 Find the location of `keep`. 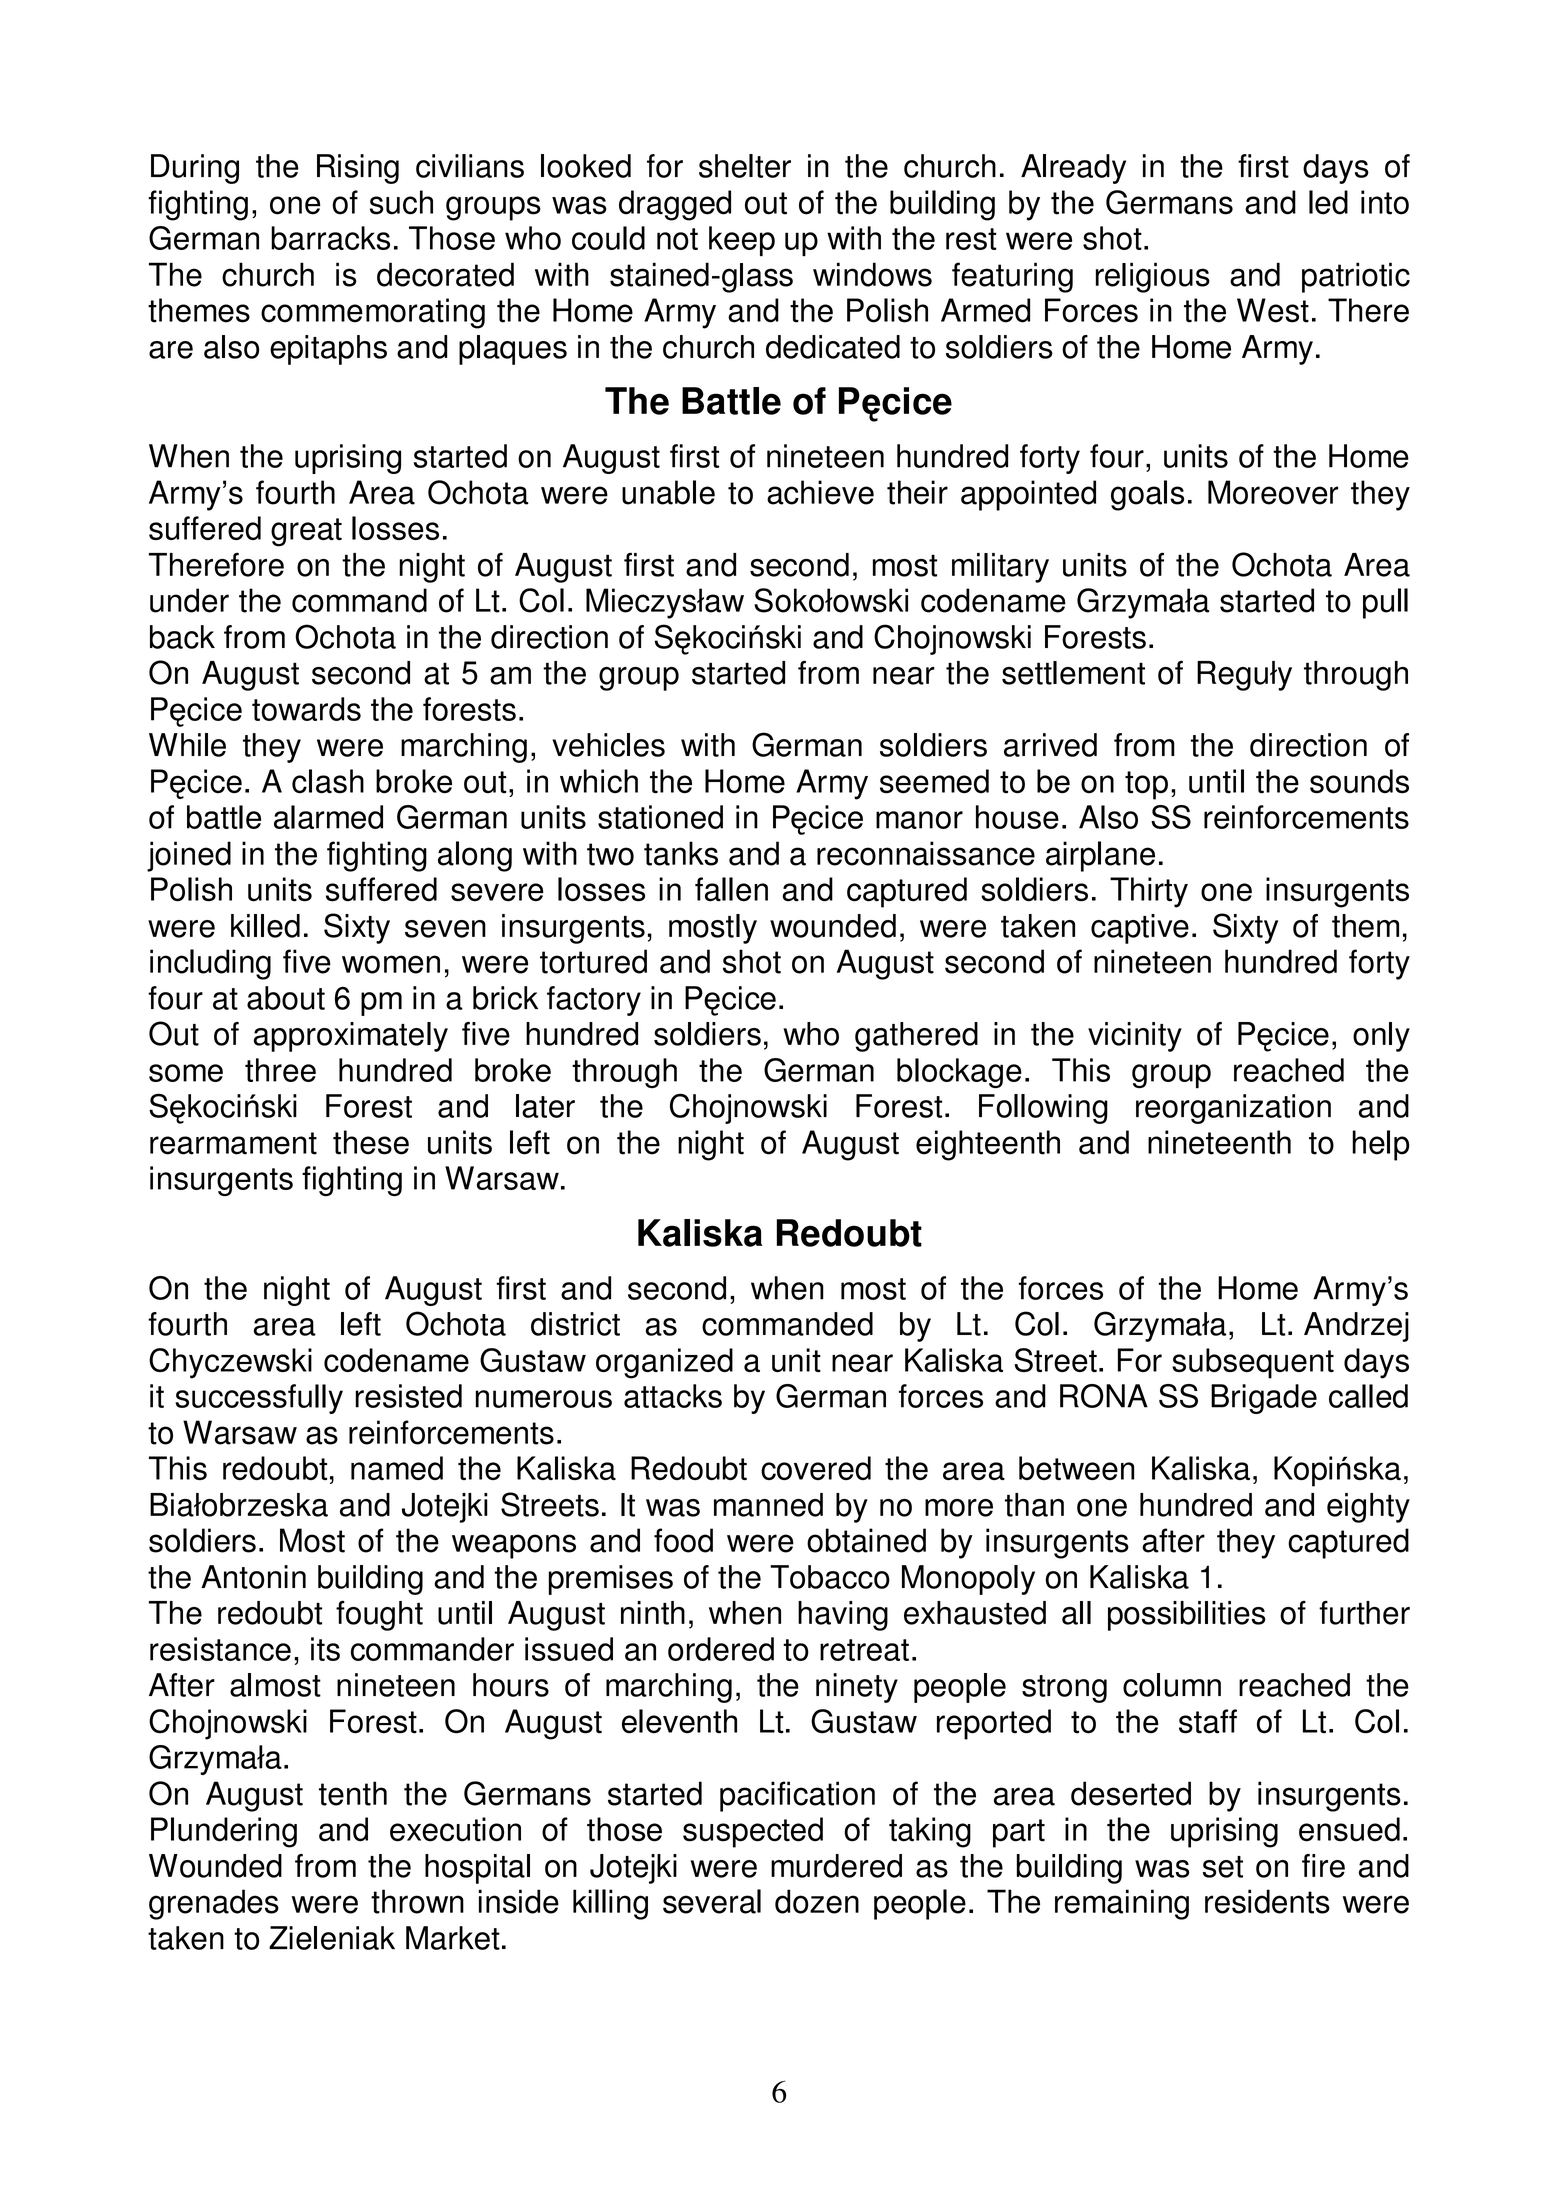

keep is located at coordinates (742, 241).
